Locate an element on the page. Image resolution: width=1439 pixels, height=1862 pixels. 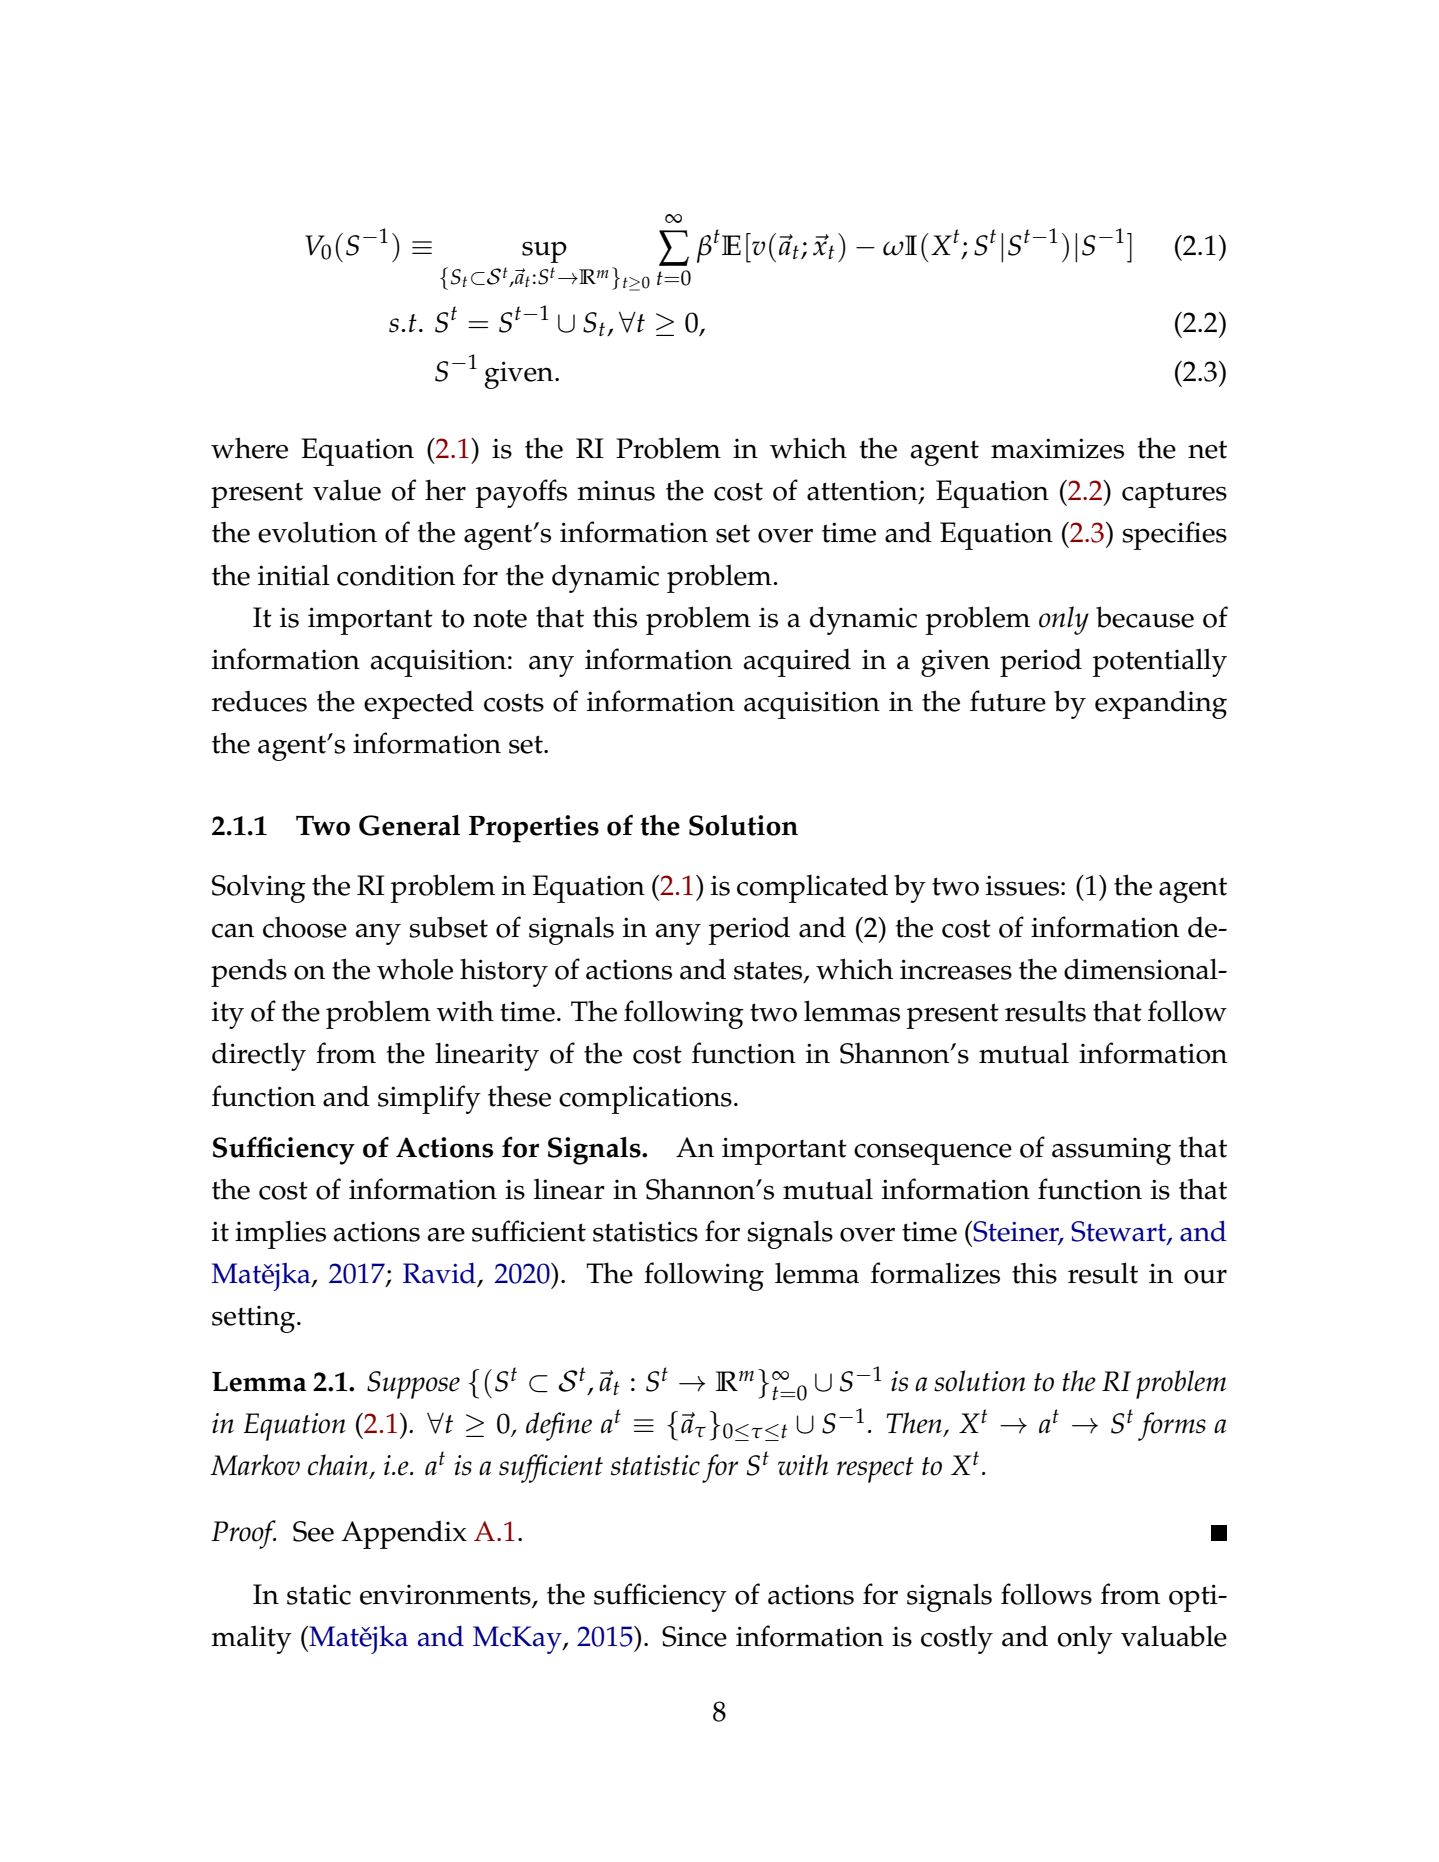
complications is located at coordinates (645, 1099).
